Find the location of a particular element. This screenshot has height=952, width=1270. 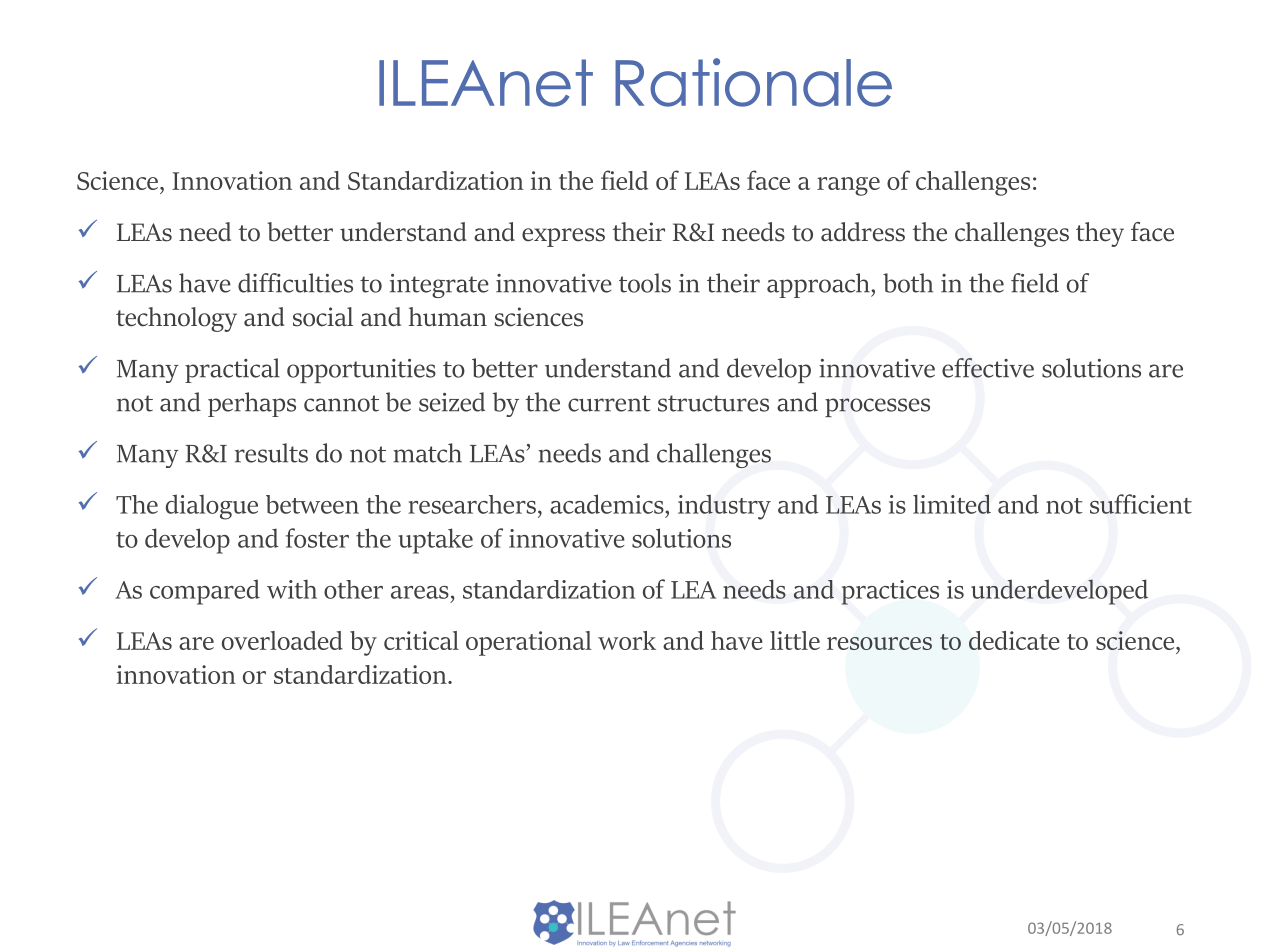

effective is located at coordinates (988, 368).
